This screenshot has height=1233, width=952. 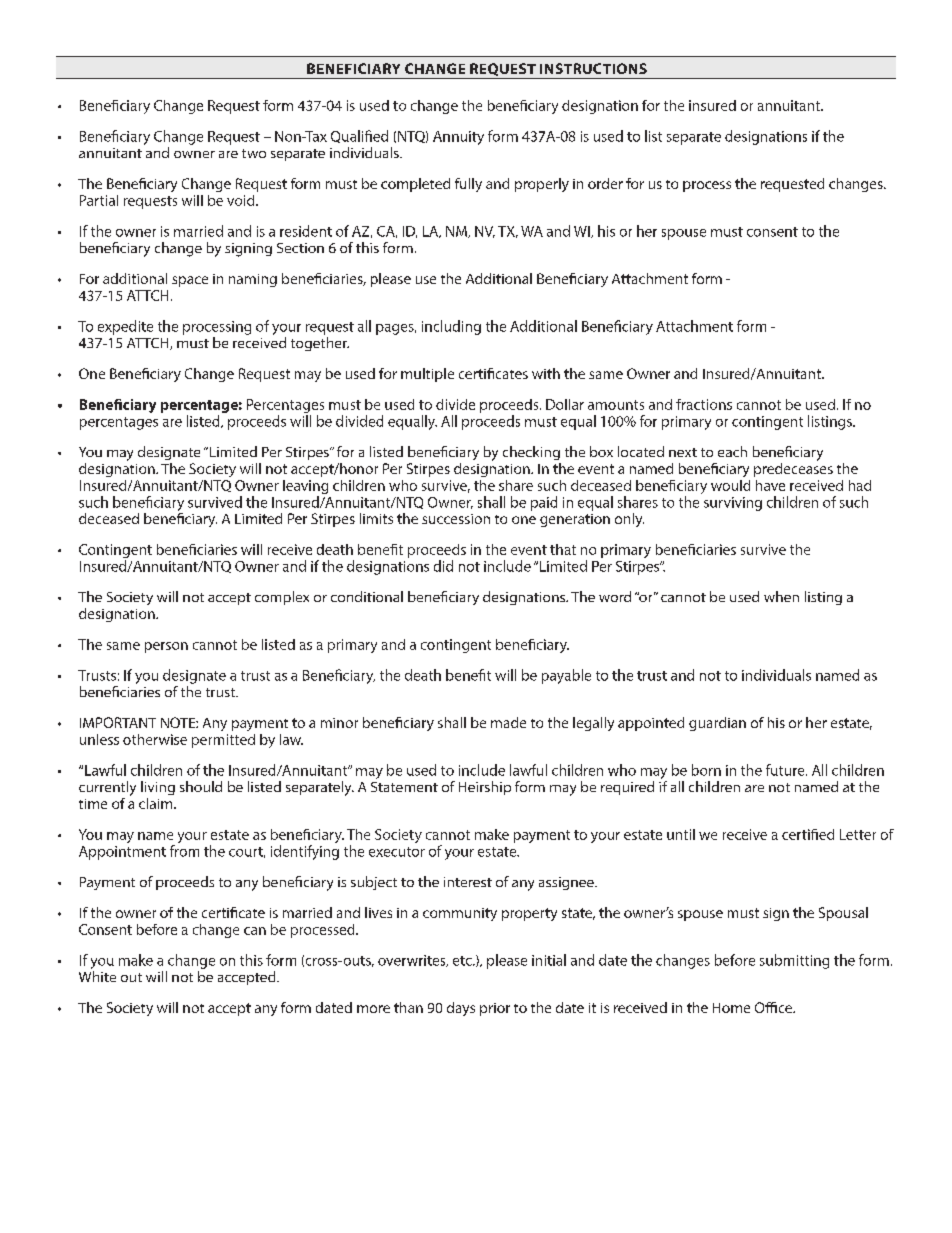 What do you see at coordinates (458, 138) in the screenshot?
I see `Annuity` at bounding box center [458, 138].
